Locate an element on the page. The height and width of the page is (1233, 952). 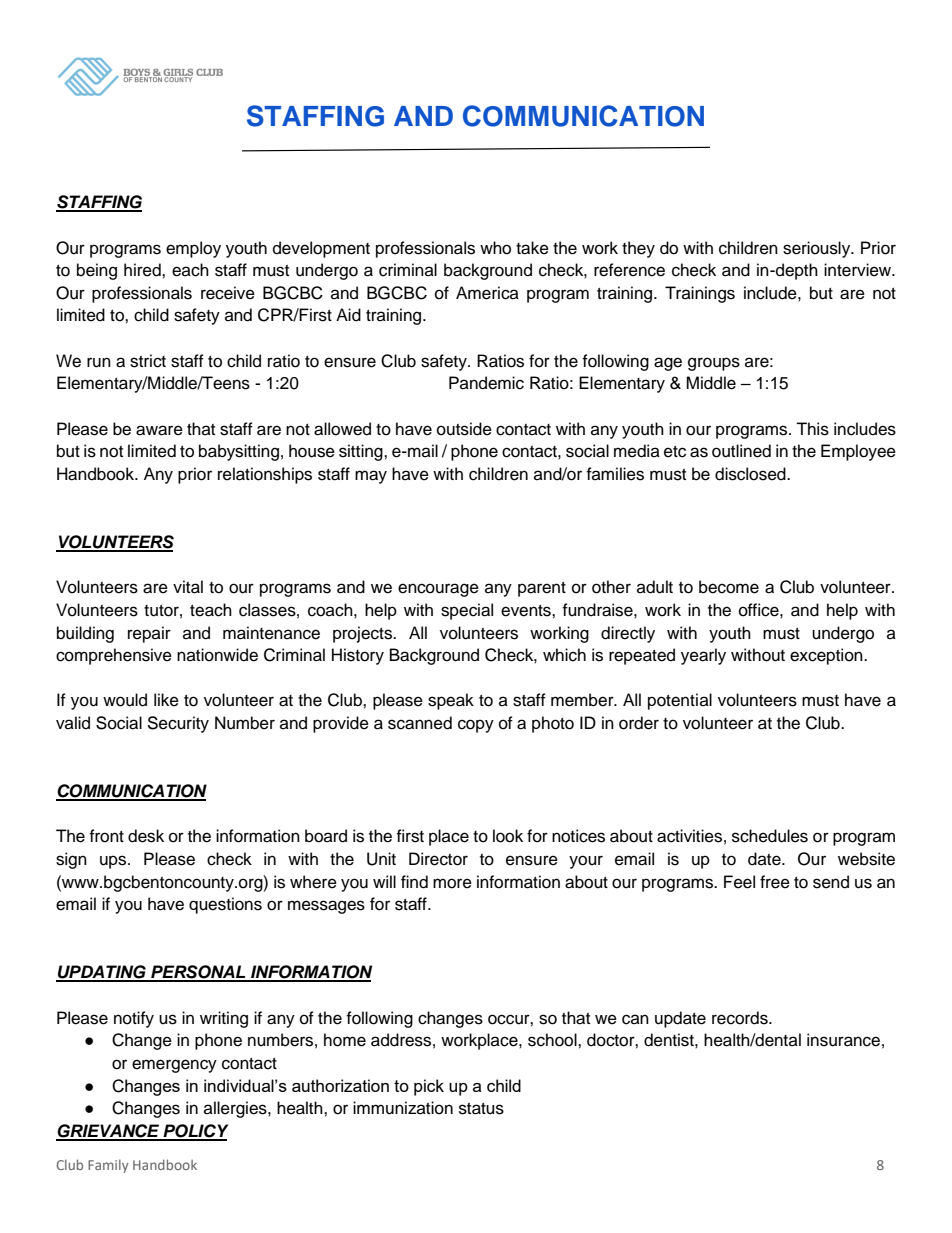
POLICY is located at coordinates (194, 1132).
